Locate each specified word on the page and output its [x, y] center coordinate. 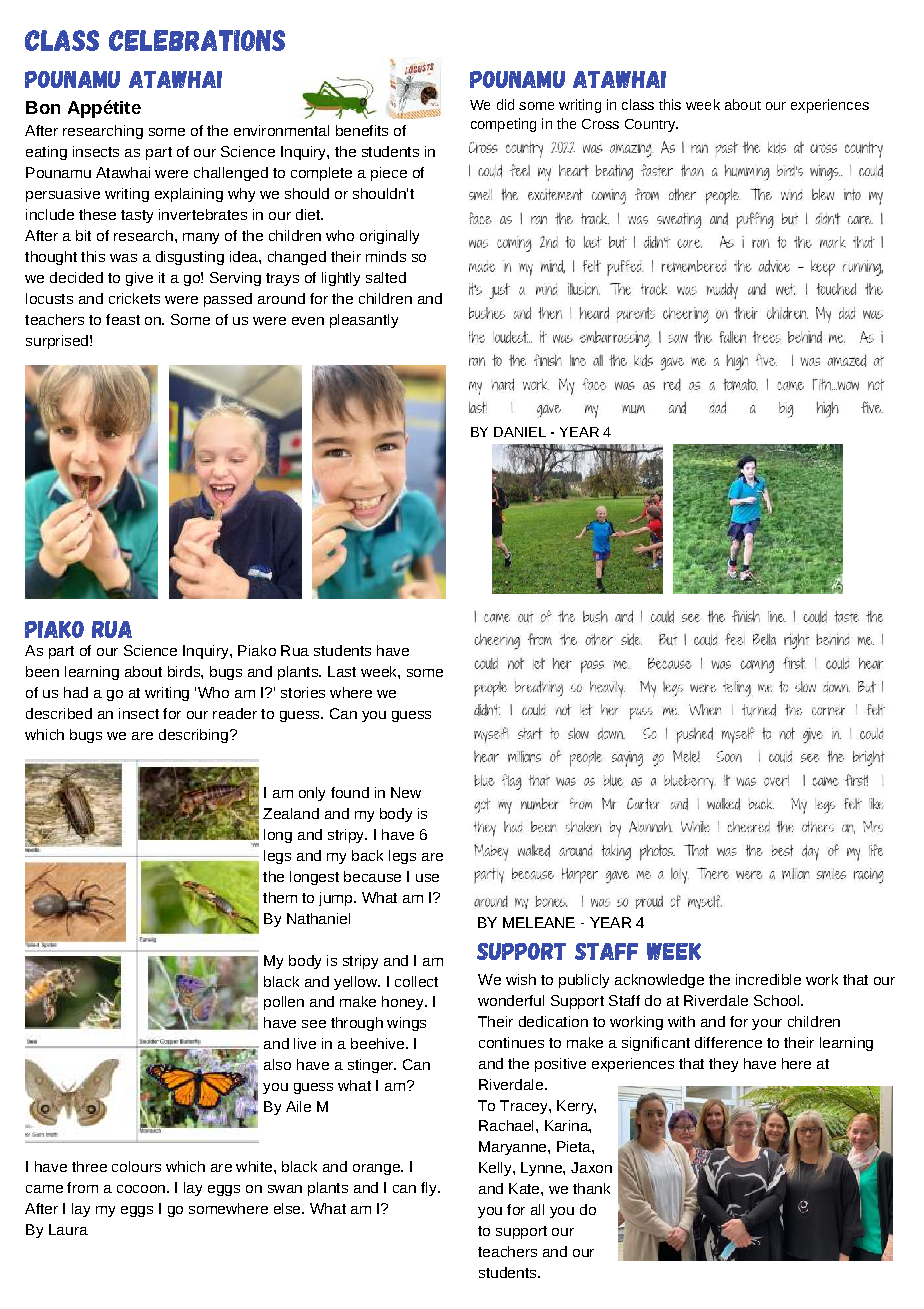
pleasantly [364, 321]
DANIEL [520, 432]
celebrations [197, 40]
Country [651, 125]
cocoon [141, 1189]
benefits [362, 130]
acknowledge [659, 981]
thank [591, 1188]
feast [123, 319]
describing [193, 736]
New [406, 792]
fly [430, 1189]
